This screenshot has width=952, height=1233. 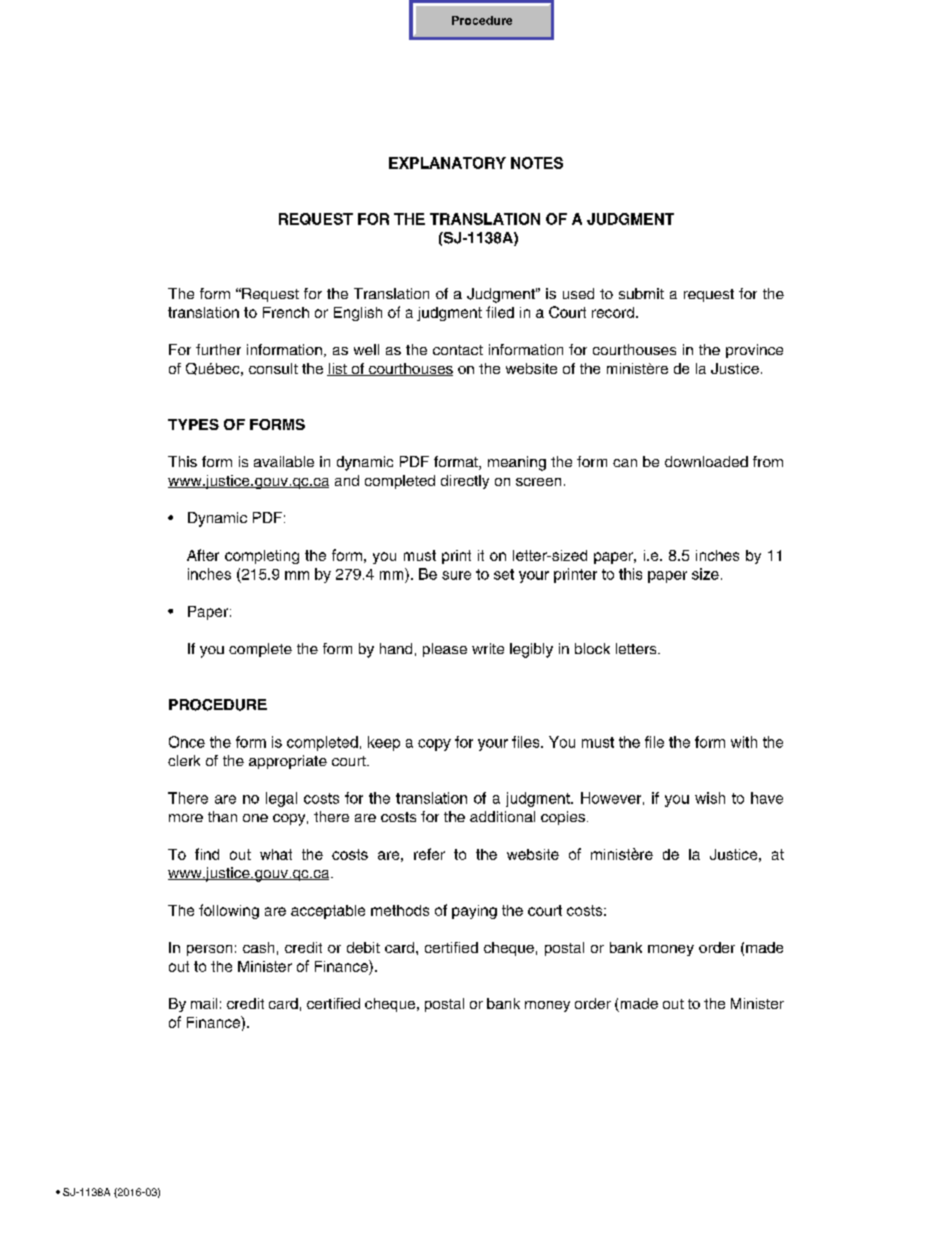 I want to click on copies, so click(x=564, y=818).
